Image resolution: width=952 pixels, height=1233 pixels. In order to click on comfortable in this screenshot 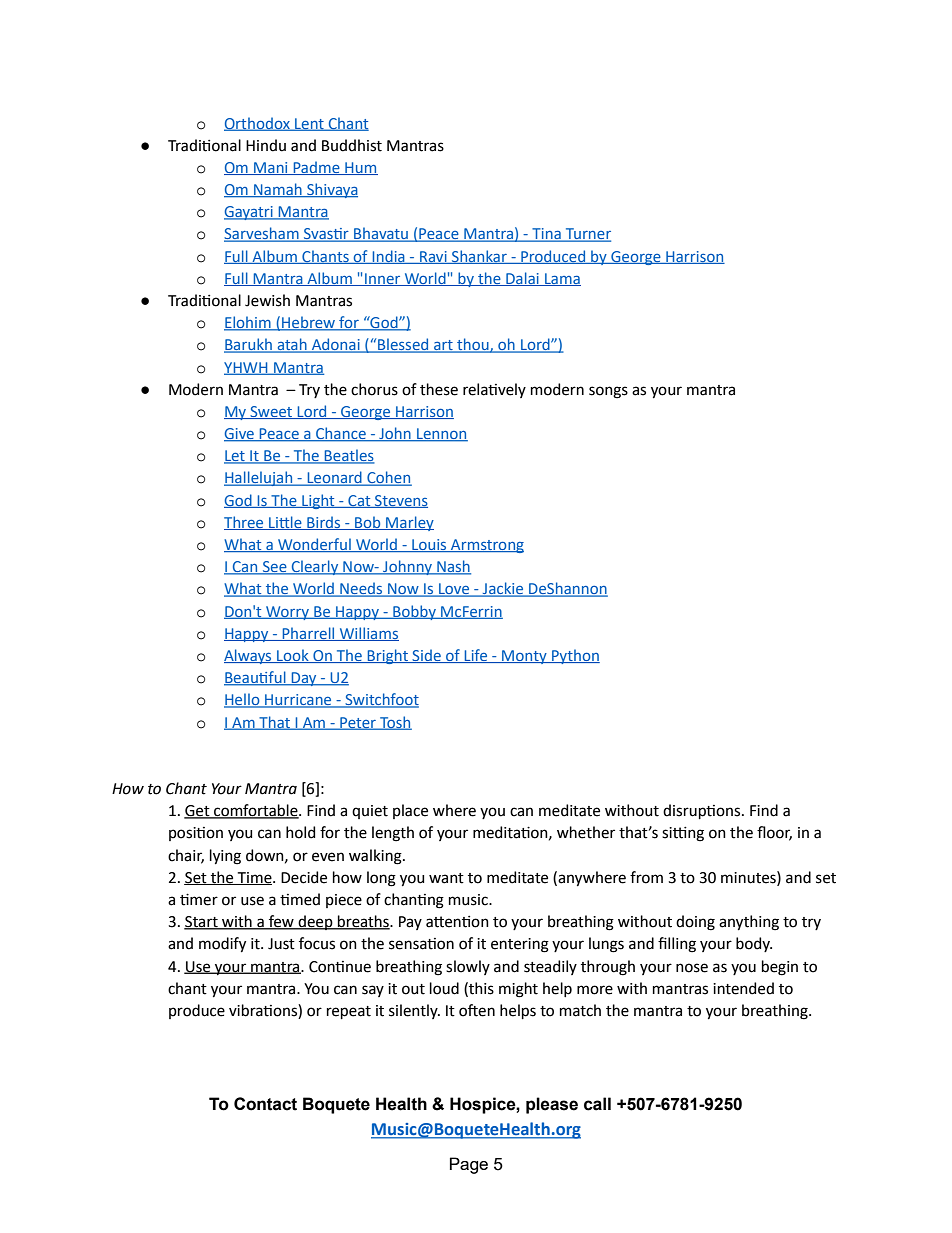, I will do `click(256, 811)`.
